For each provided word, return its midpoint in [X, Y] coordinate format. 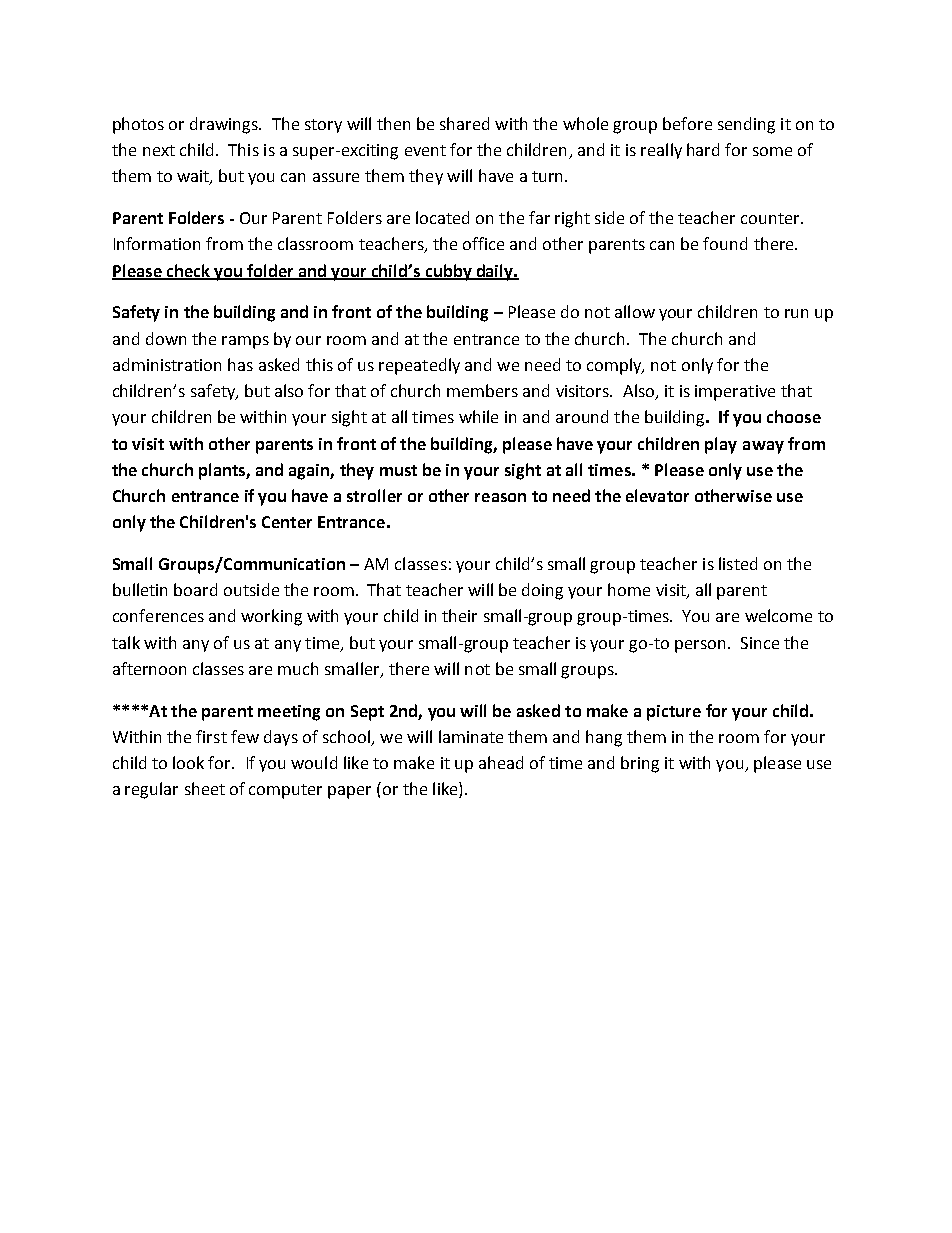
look [188, 762]
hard [703, 149]
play [721, 445]
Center [287, 522]
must [398, 470]
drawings [225, 125]
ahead [501, 762]
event [425, 150]
